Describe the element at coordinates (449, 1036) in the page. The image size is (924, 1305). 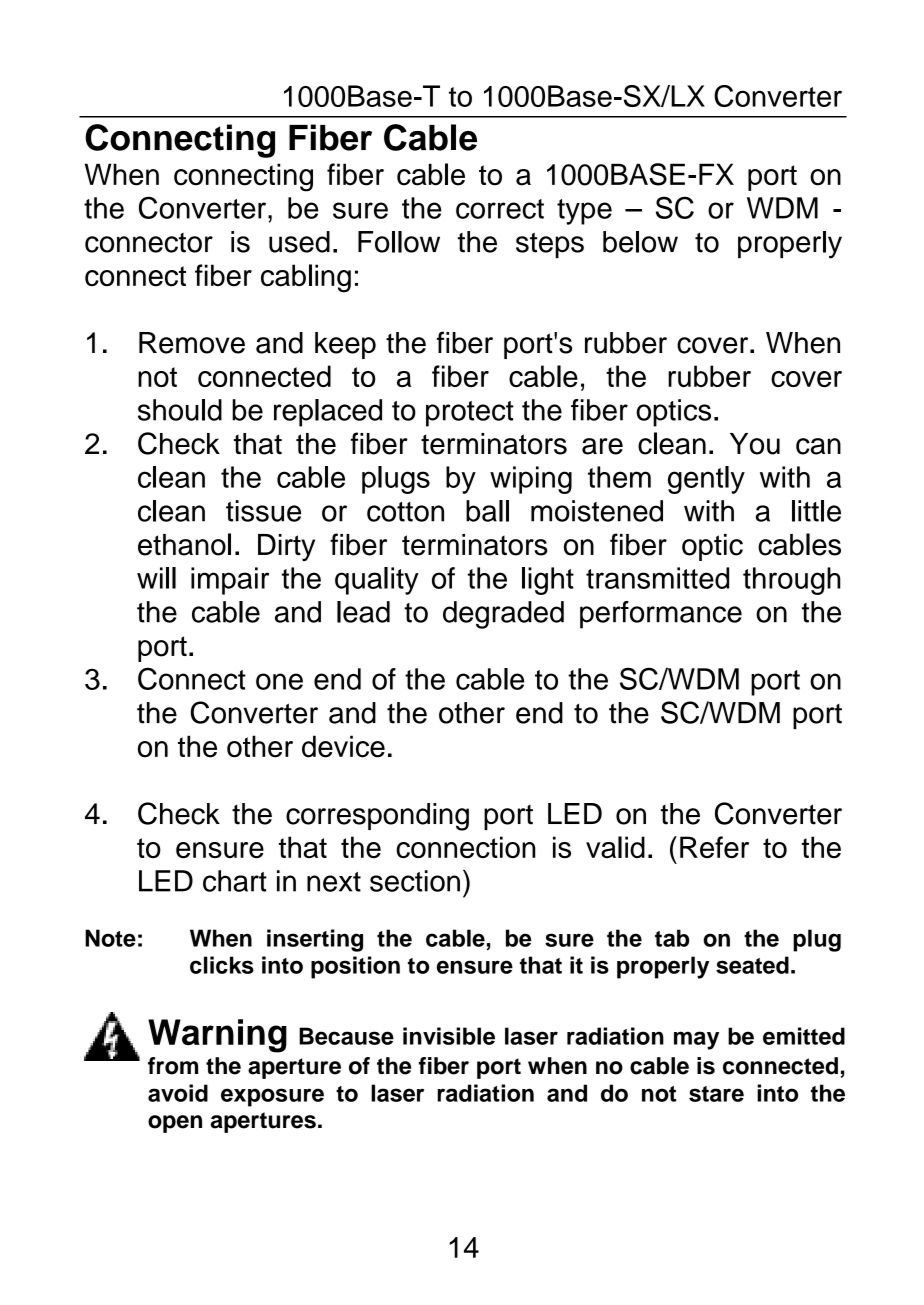
I see `invisible` at that location.
